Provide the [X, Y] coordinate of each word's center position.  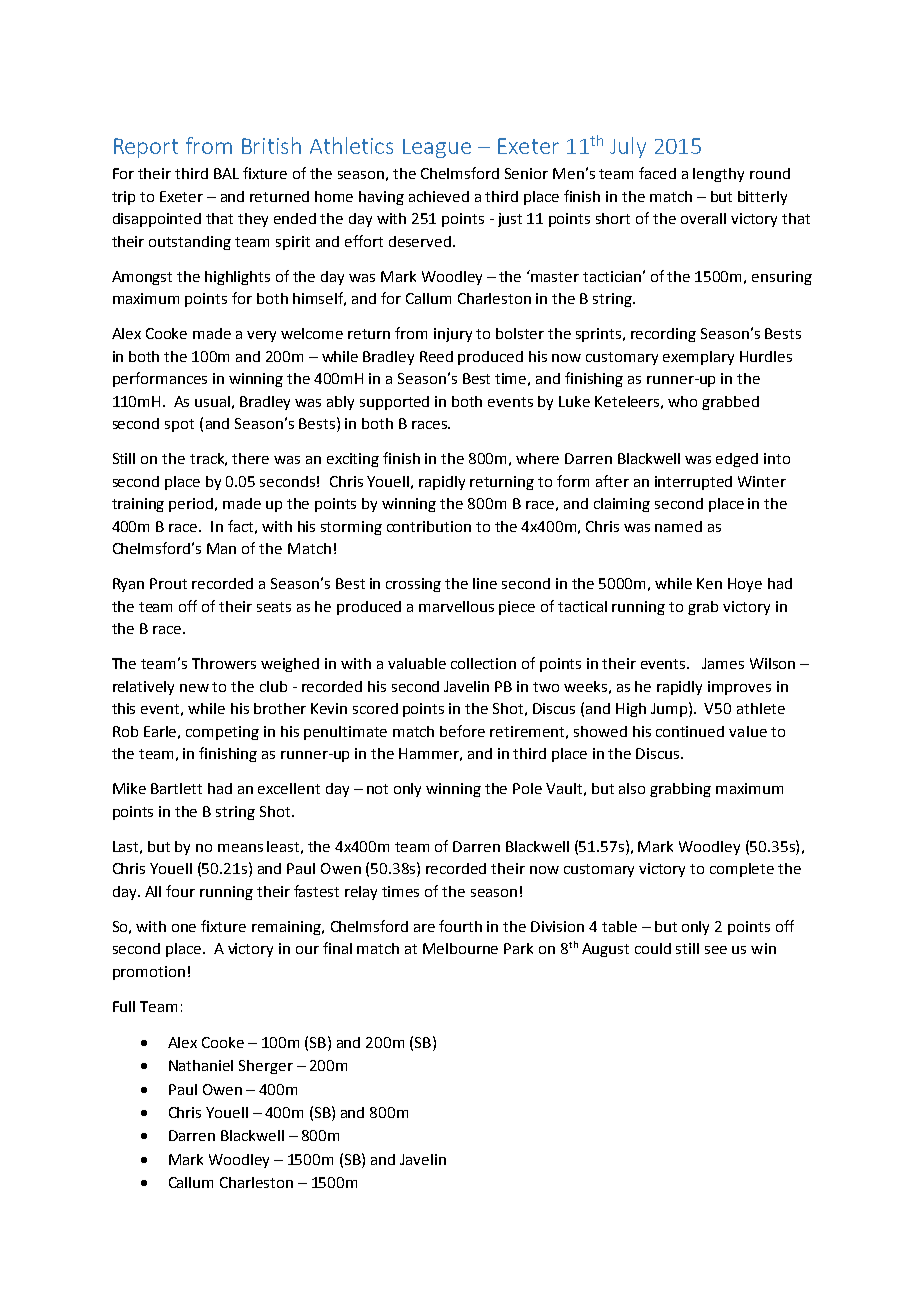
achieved [439, 196]
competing [222, 733]
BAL [226, 173]
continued [690, 731]
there [250, 458]
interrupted [693, 483]
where [537, 458]
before [462, 731]
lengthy [718, 175]
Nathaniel [201, 1065]
